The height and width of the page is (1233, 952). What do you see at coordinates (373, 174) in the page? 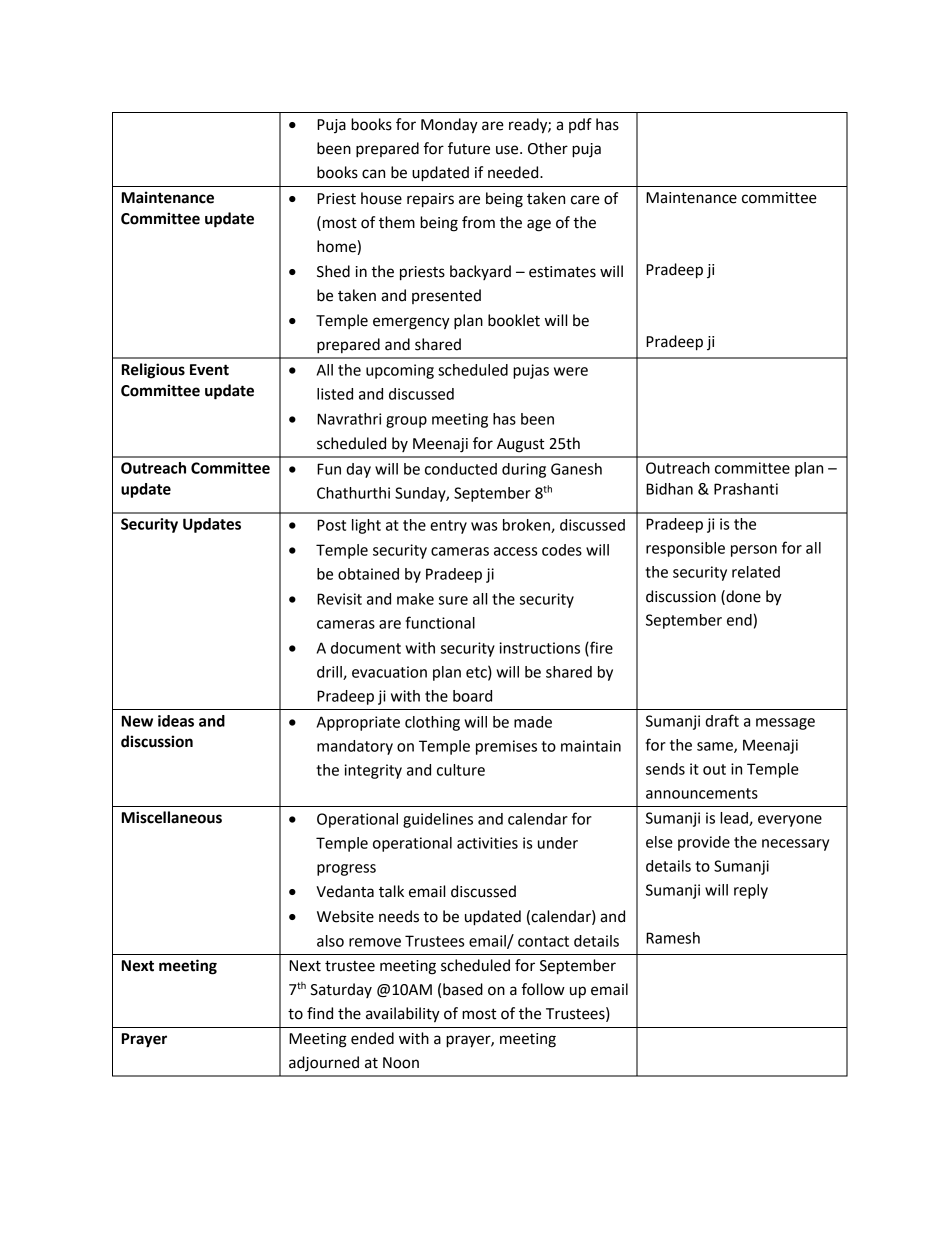
I see `can` at bounding box center [373, 174].
